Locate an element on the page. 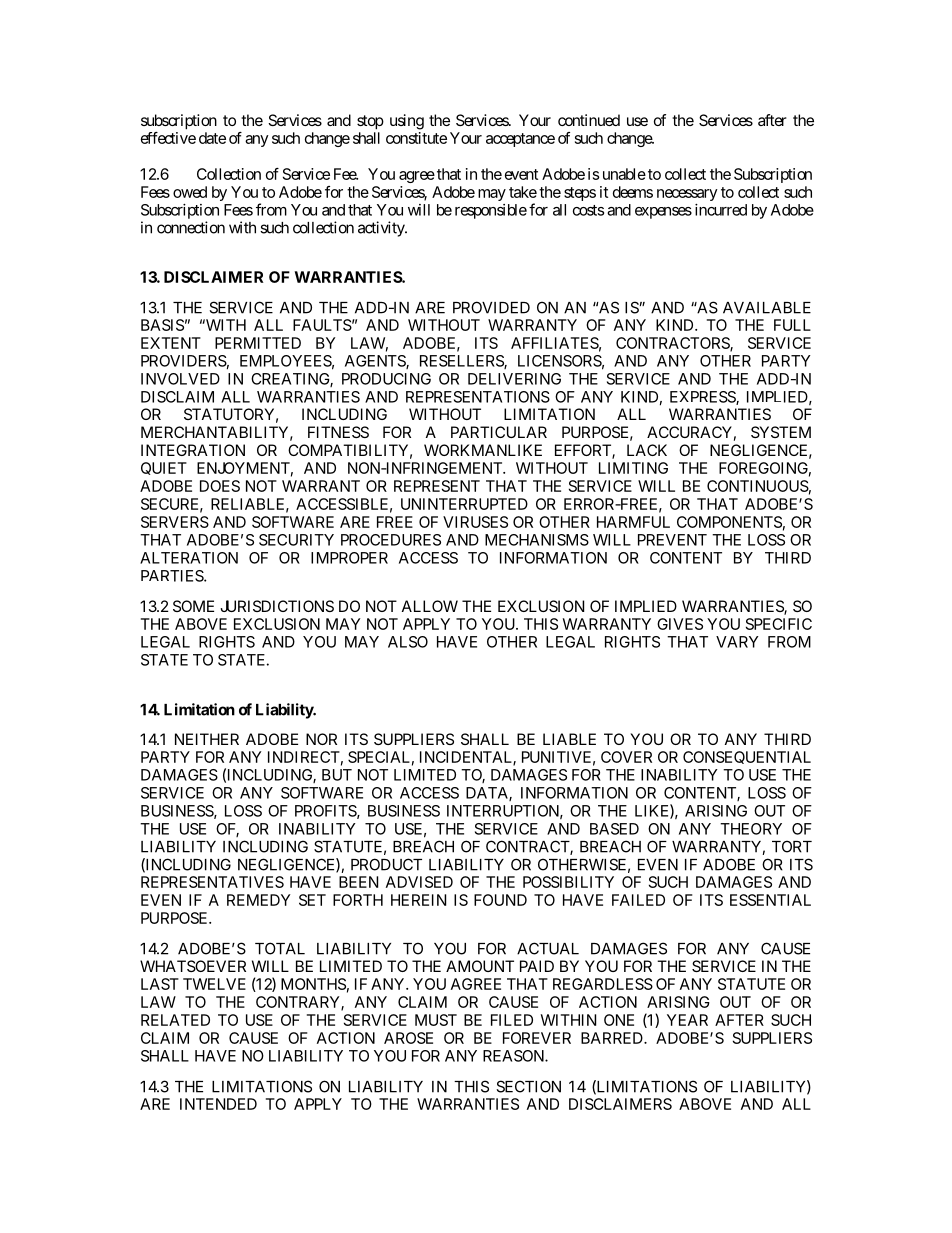 This document has width=952, height=1233. REMEDY is located at coordinates (259, 900).
